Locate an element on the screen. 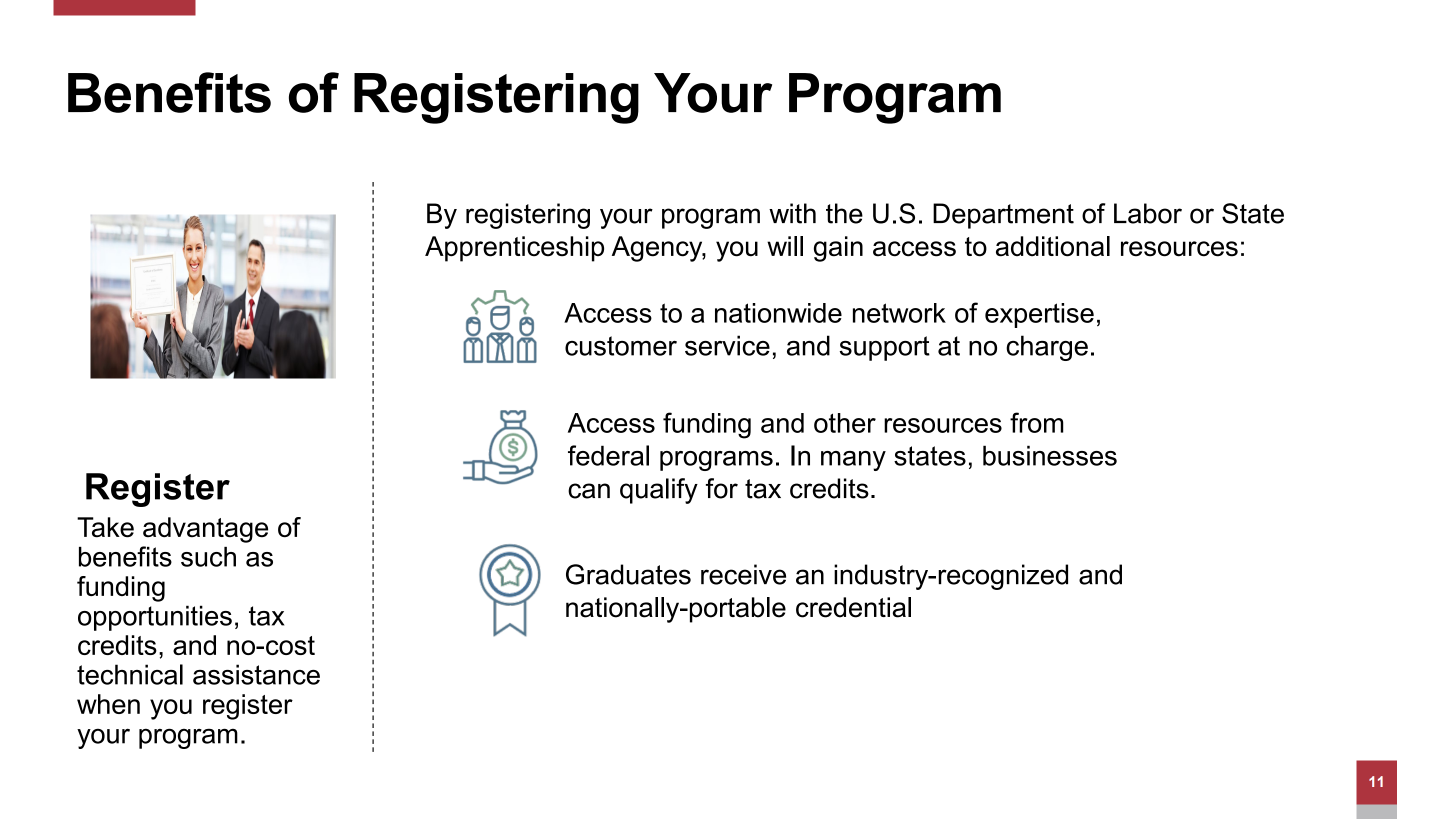 This screenshot has height=819, width=1456. receive is located at coordinates (743, 574).
